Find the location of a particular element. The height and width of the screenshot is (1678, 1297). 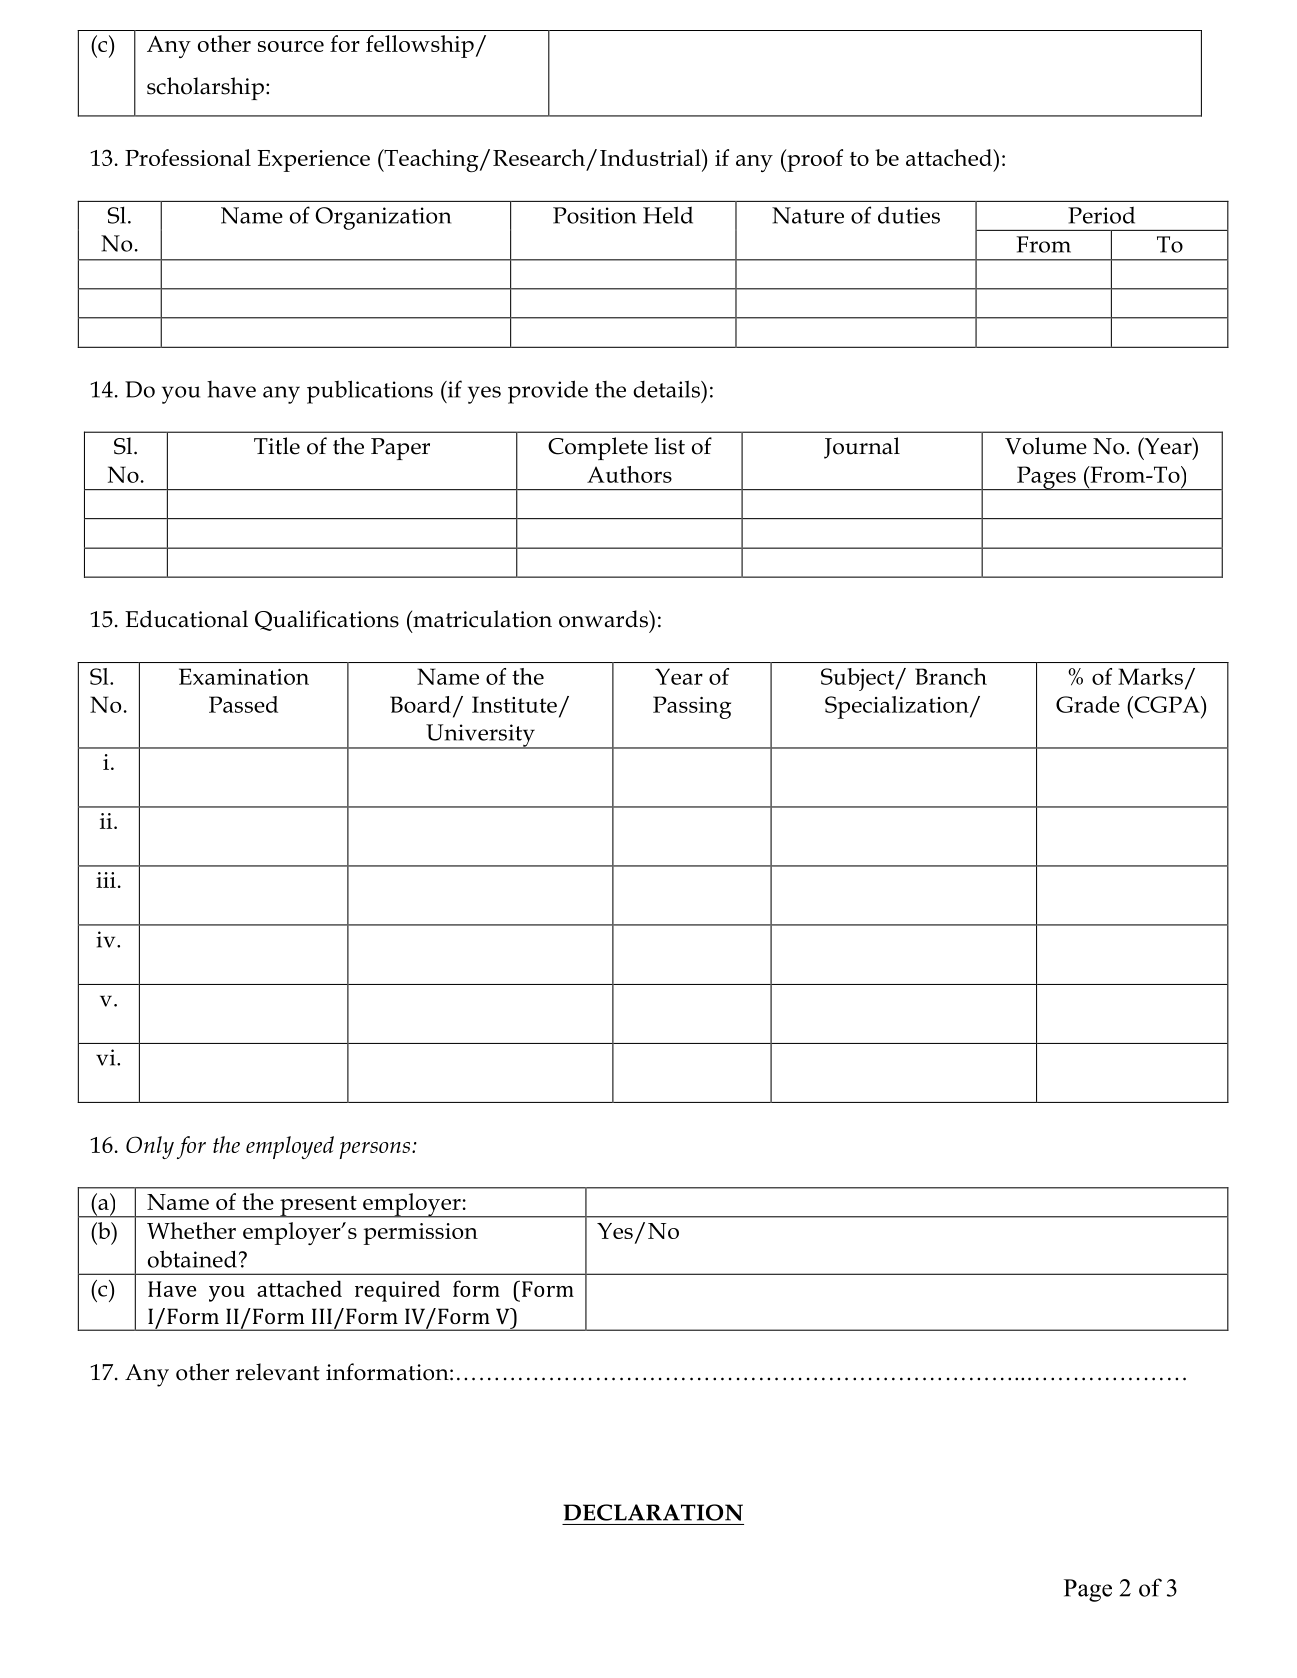

Period is located at coordinates (1101, 215).
